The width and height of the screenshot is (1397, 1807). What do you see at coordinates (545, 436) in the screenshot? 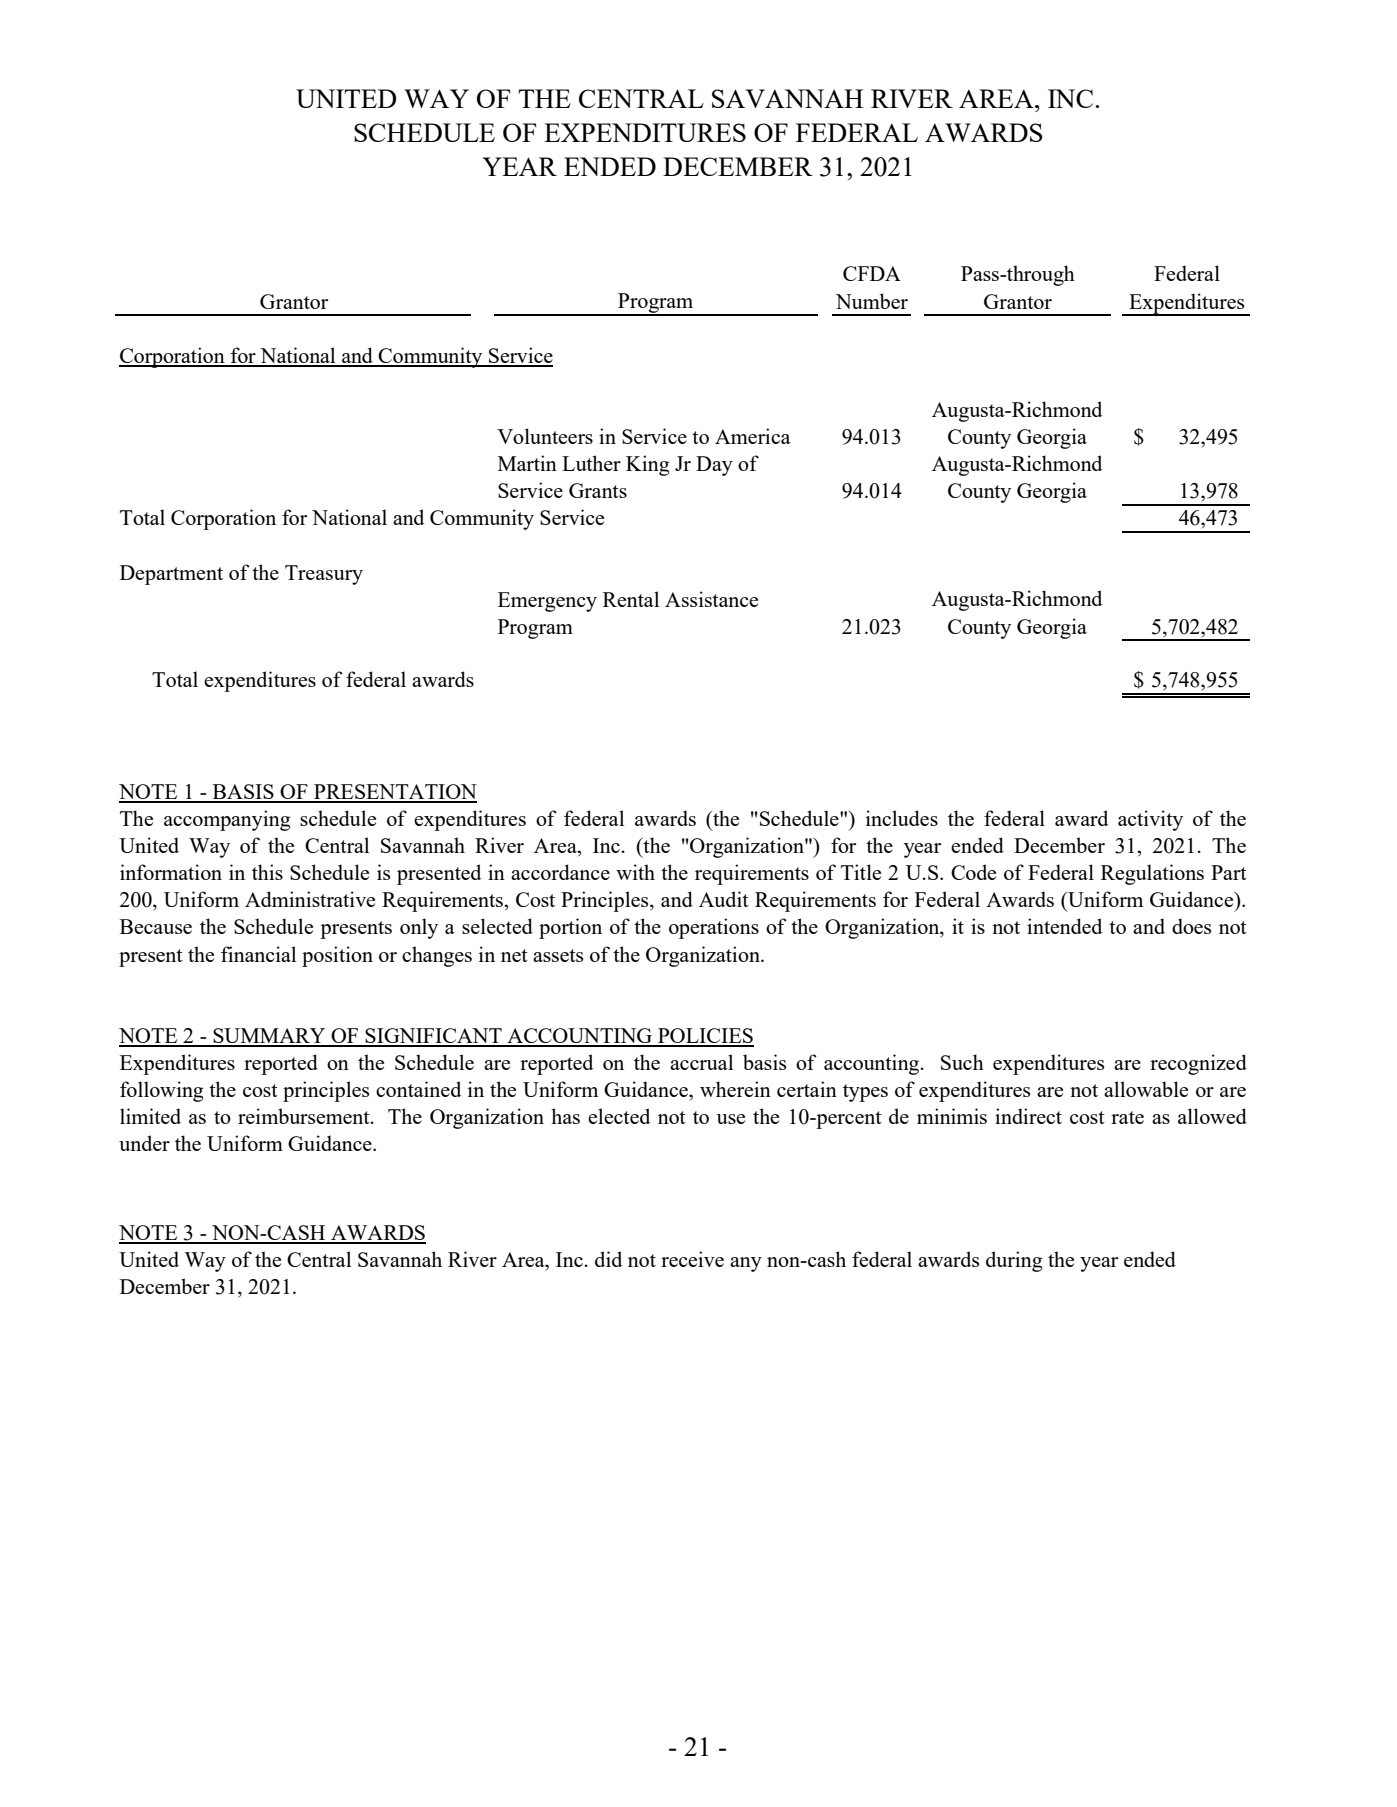
I see `Volunteers` at bounding box center [545, 436].
